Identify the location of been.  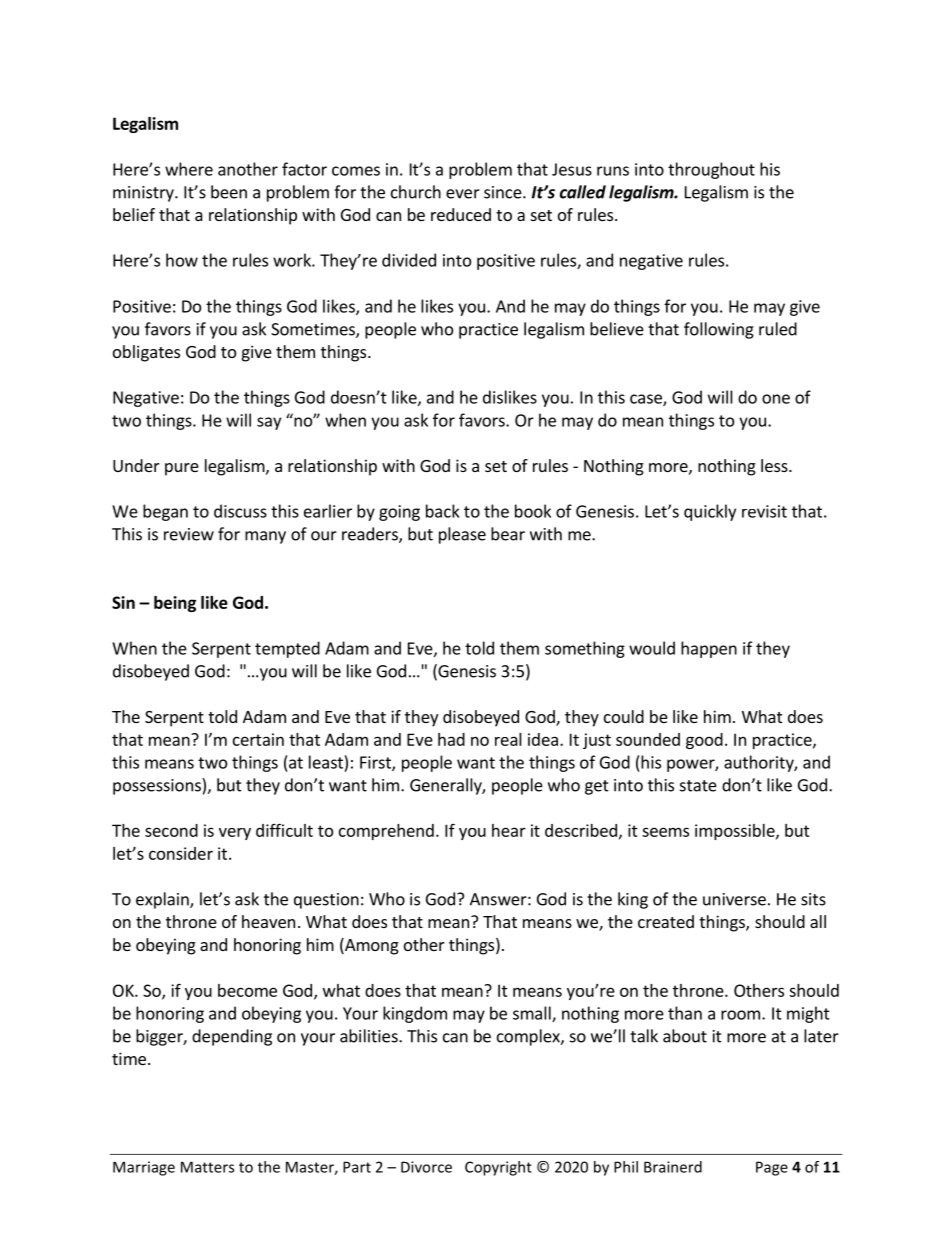
(229, 192).
